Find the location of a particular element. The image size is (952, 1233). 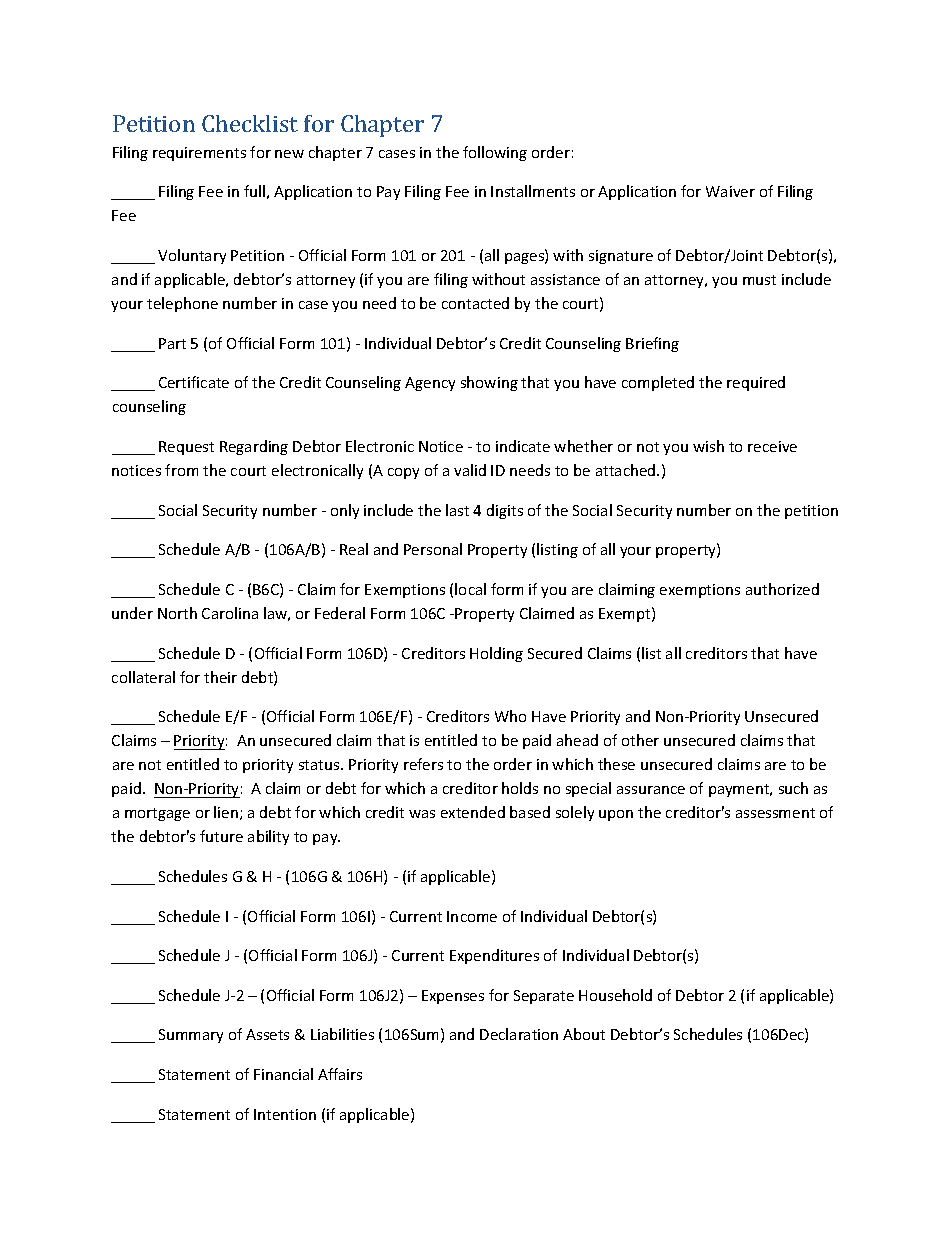

authorized is located at coordinates (782, 589).
